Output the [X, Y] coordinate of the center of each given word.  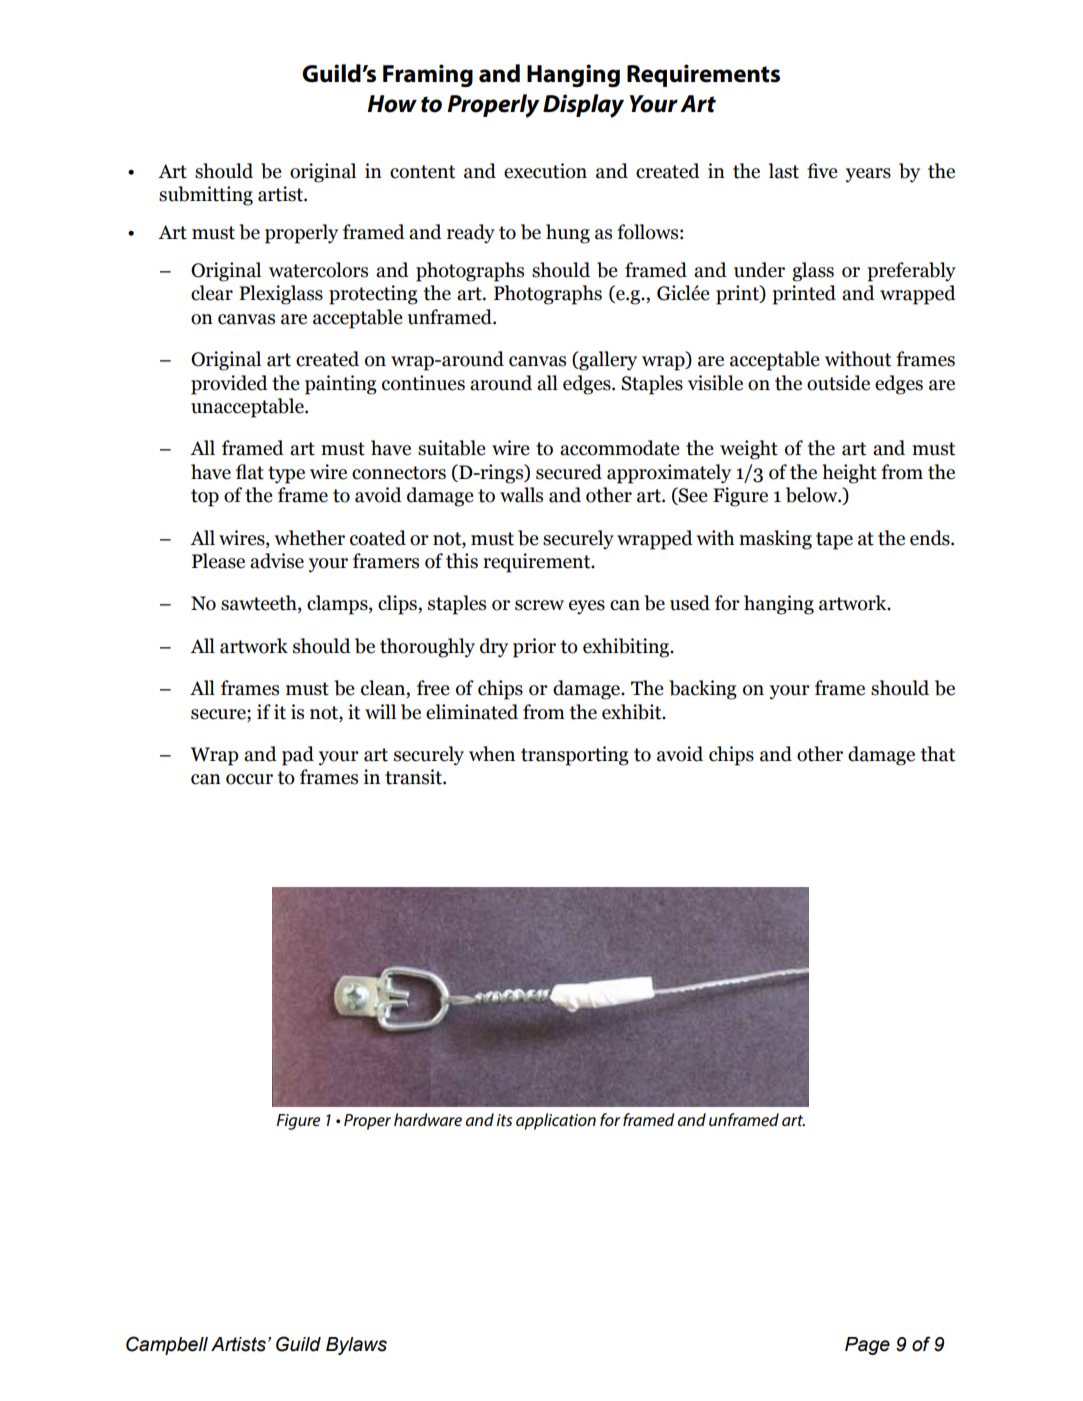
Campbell [167, 1345]
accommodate [619, 448]
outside [838, 383]
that [938, 754]
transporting [575, 756]
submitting [206, 196]
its [504, 1120]
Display [583, 106]
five [822, 171]
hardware [428, 1119]
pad [298, 756]
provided [229, 385]
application [556, 1121]
